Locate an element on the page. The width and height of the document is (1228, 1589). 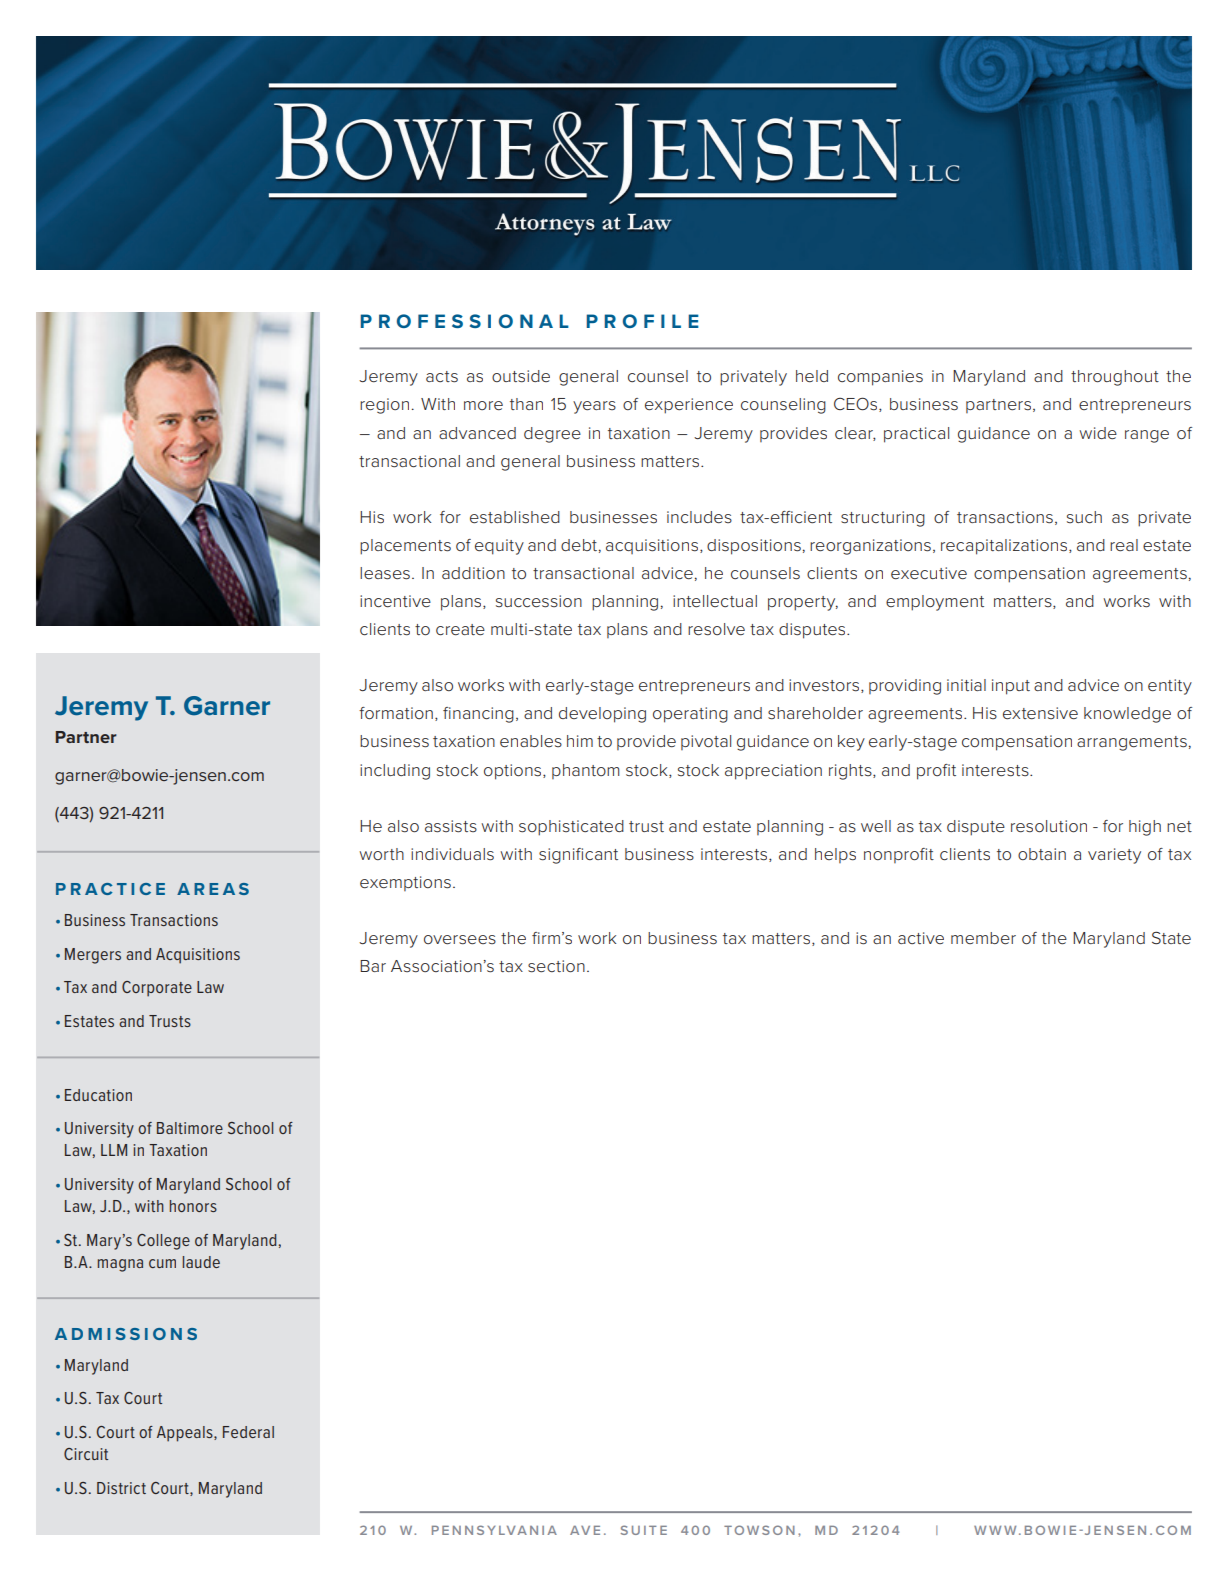
section is located at coordinates (556, 966).
